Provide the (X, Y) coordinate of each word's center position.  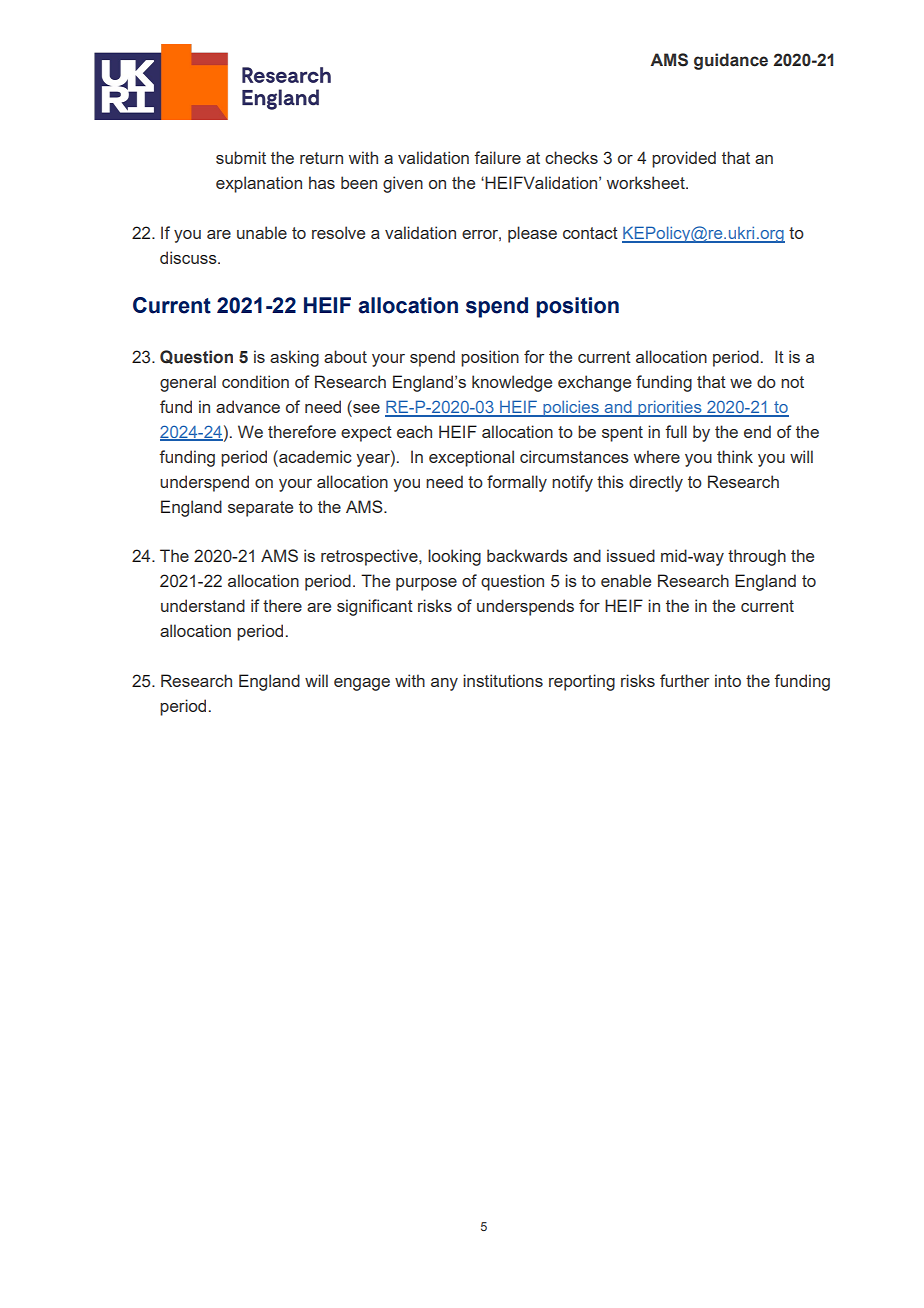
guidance (731, 61)
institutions (503, 680)
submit (241, 157)
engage (362, 684)
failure (497, 157)
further (684, 680)
